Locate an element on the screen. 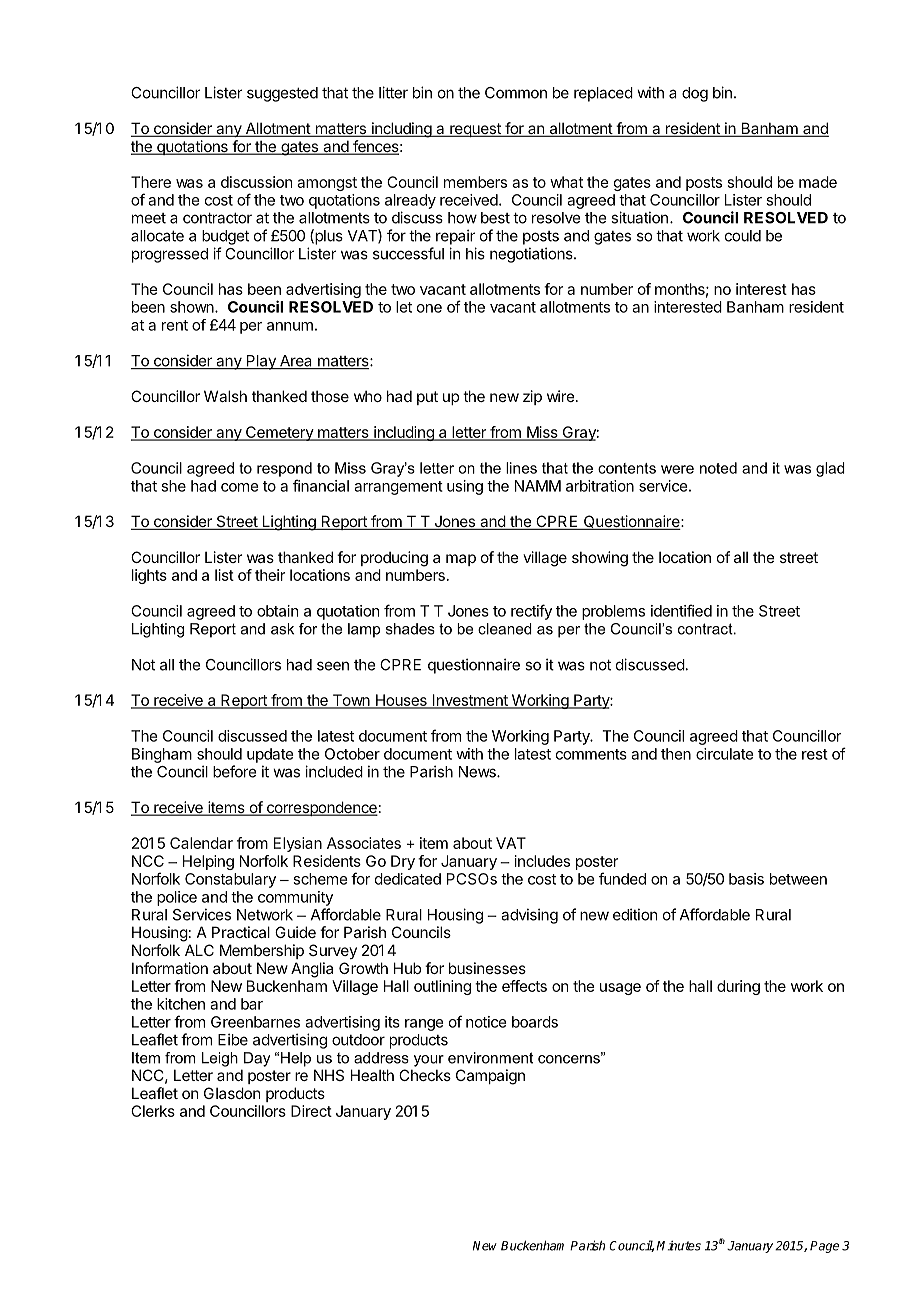  Play is located at coordinates (261, 362).
